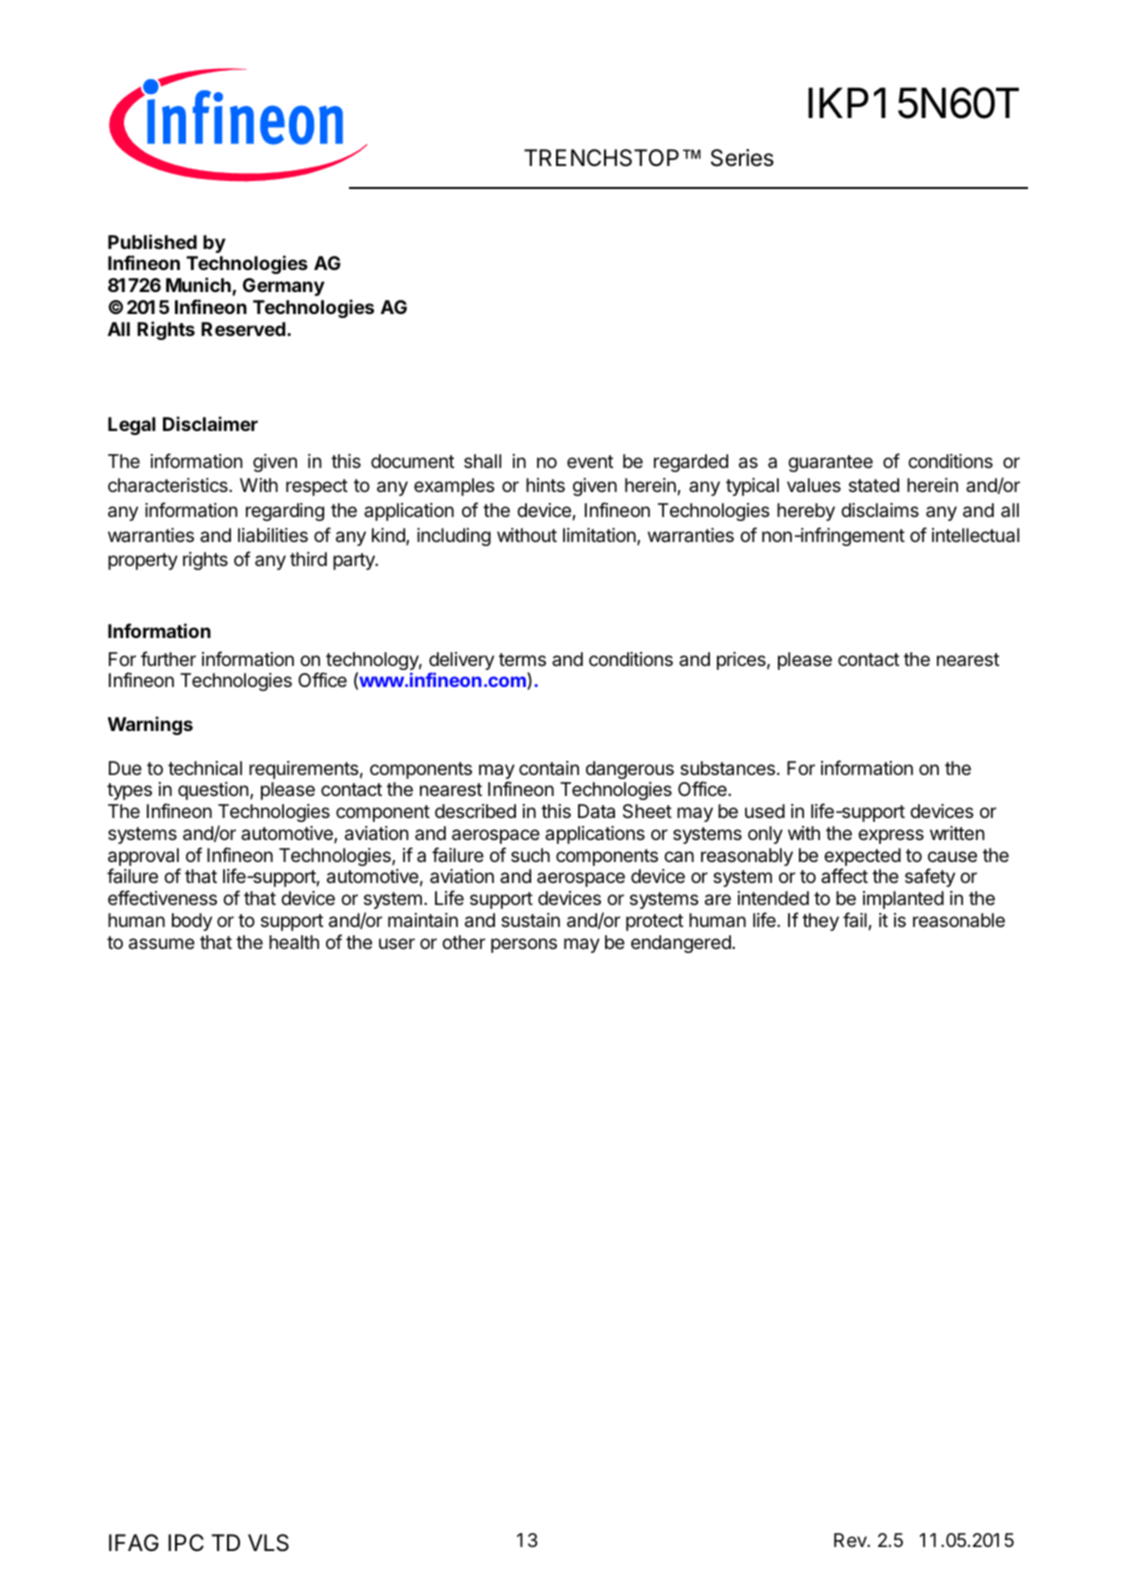 This screenshot has width=1128, height=1595. Describe the element at coordinates (186, 1542) in the screenshot. I see `IPC` at that location.
